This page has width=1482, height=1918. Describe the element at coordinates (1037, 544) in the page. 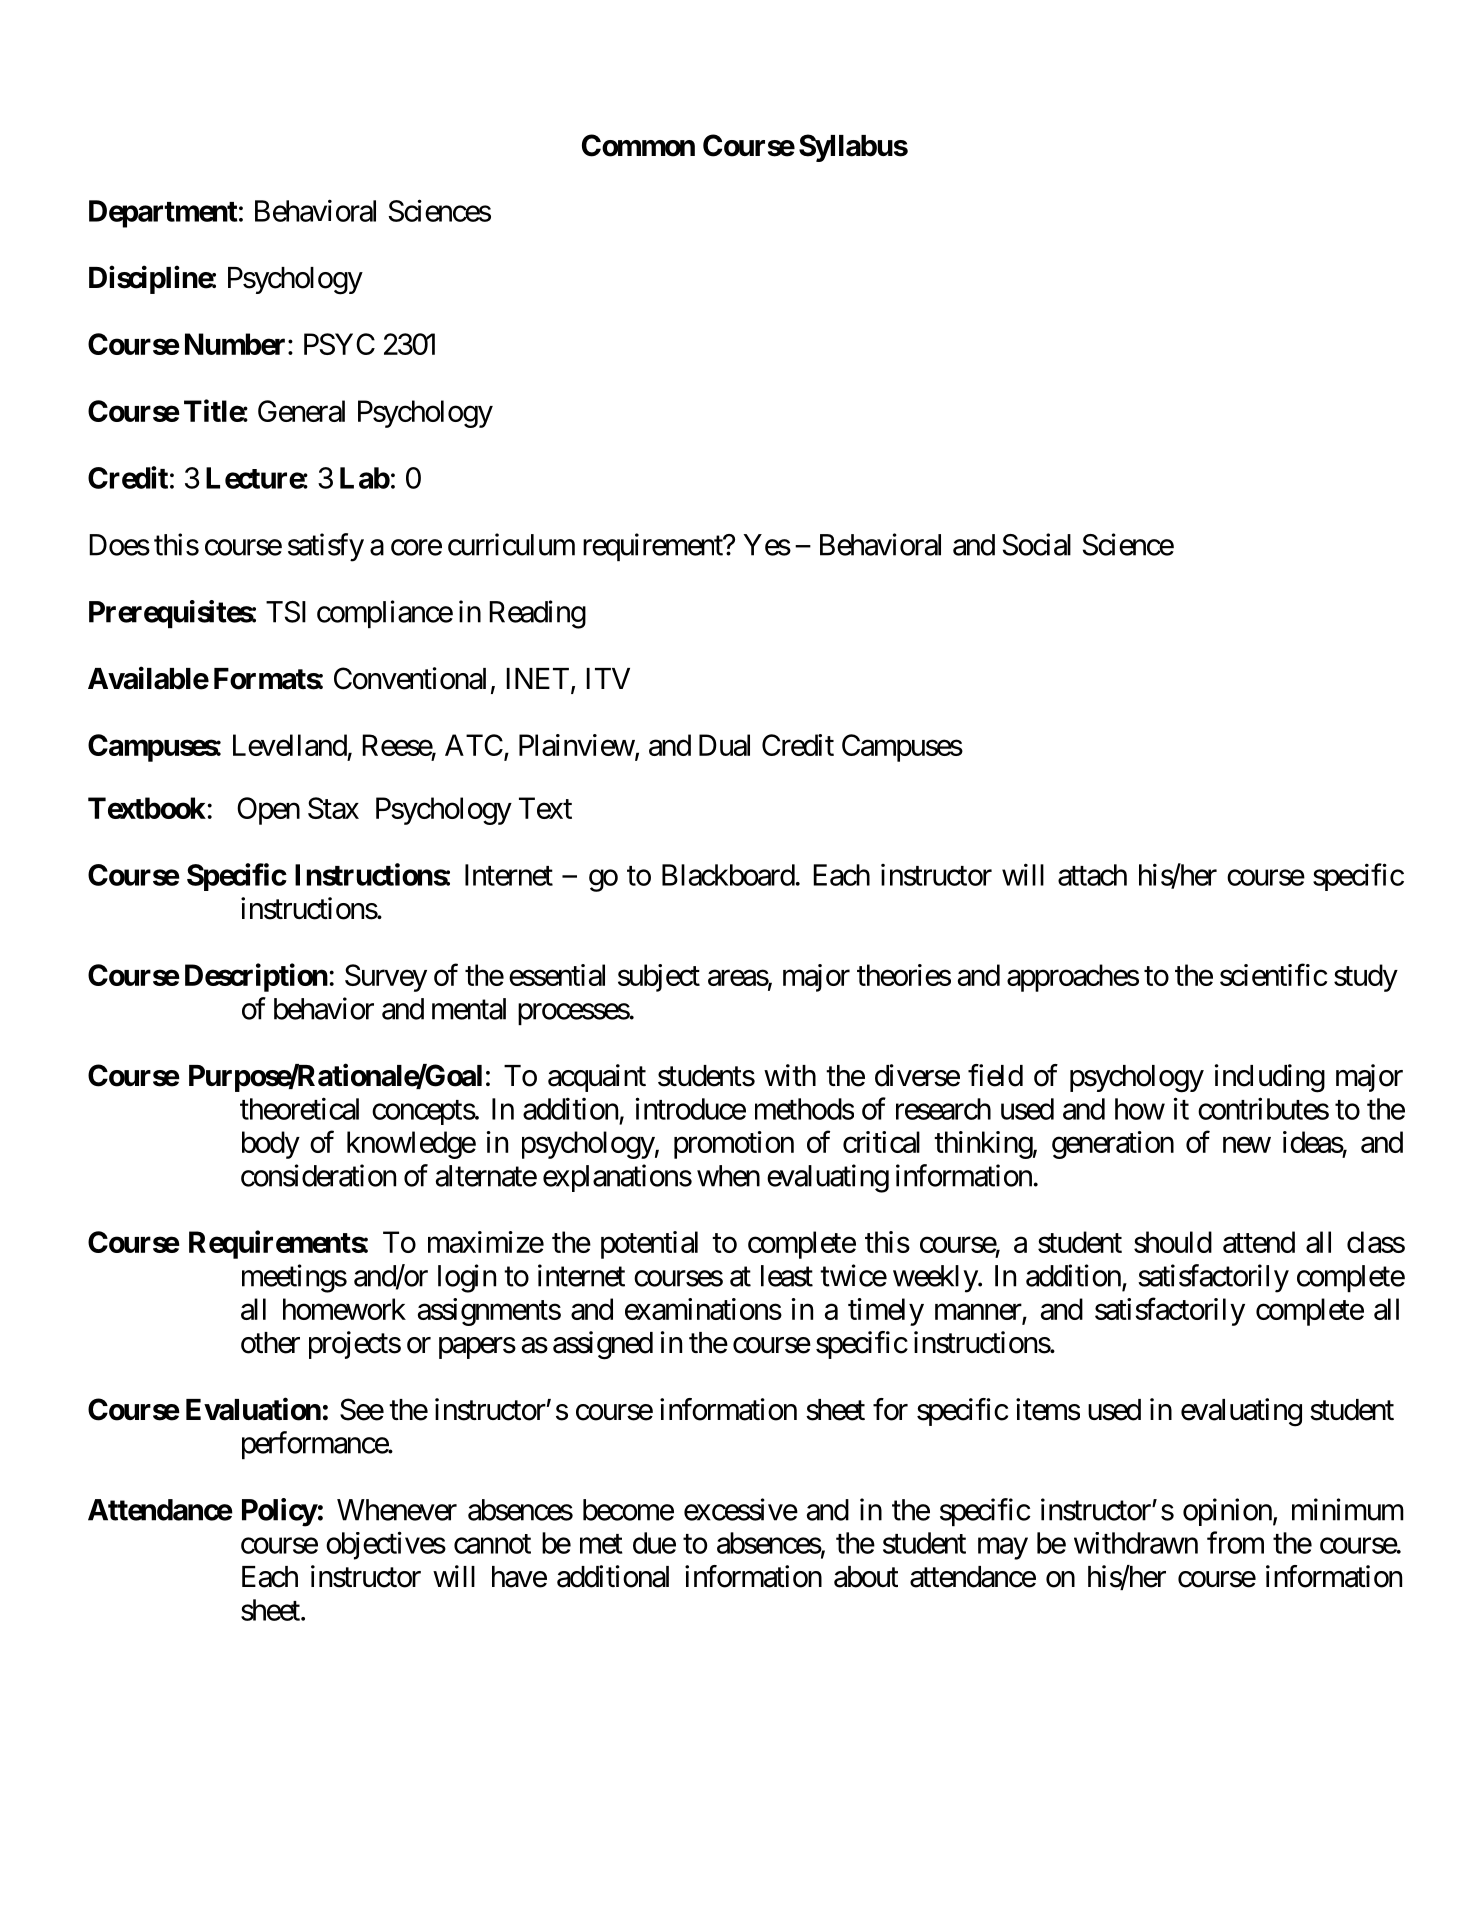

I see `Social` at that location.
